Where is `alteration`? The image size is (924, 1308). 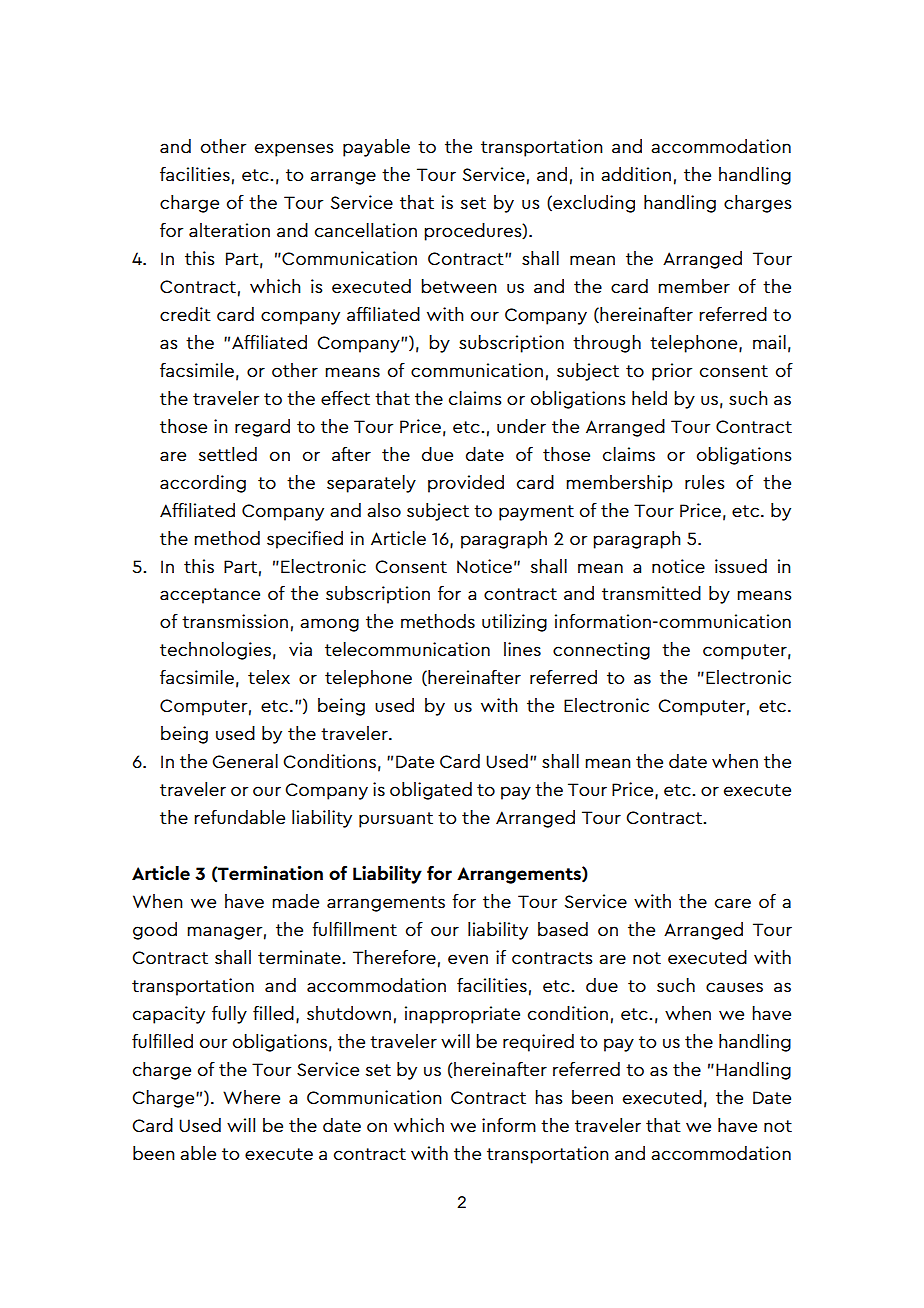
alteration is located at coordinates (229, 230).
